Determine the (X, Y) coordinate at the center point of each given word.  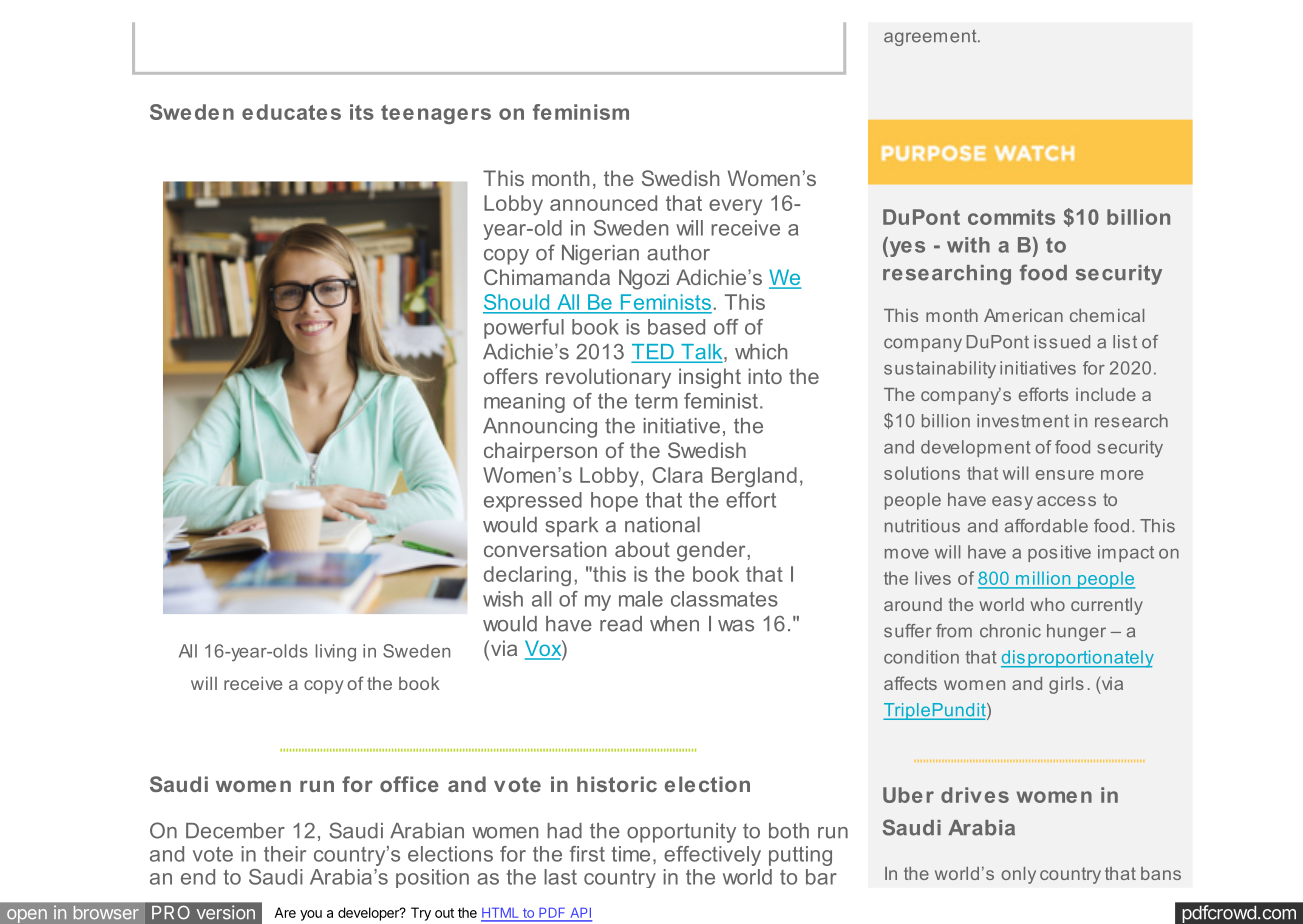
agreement (931, 37)
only (1018, 875)
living (336, 653)
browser (106, 913)
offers (511, 376)
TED (654, 353)
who (1047, 604)
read (621, 624)
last (560, 877)
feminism (581, 112)
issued (1062, 342)
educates (291, 112)
